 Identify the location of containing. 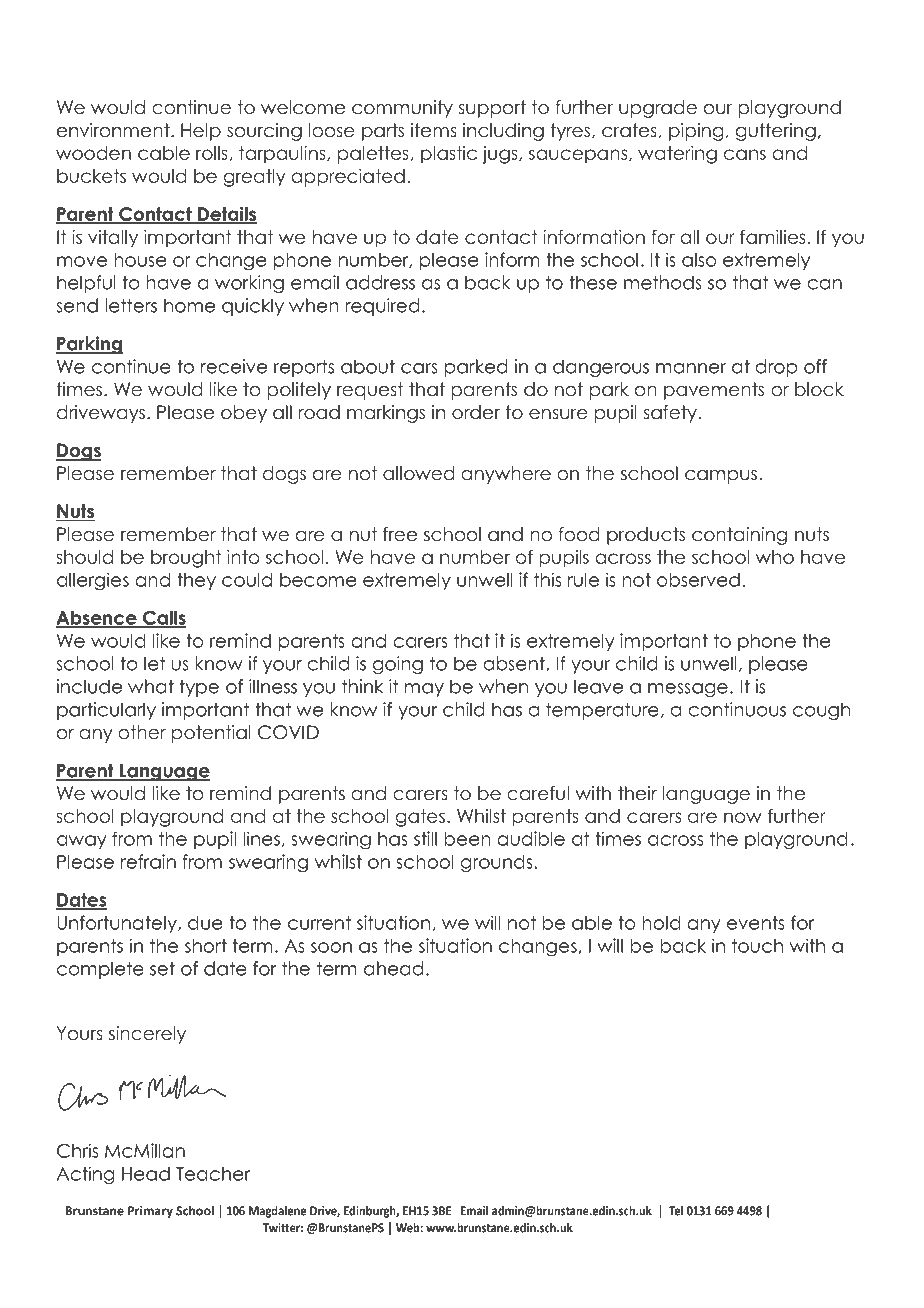
(739, 536).
